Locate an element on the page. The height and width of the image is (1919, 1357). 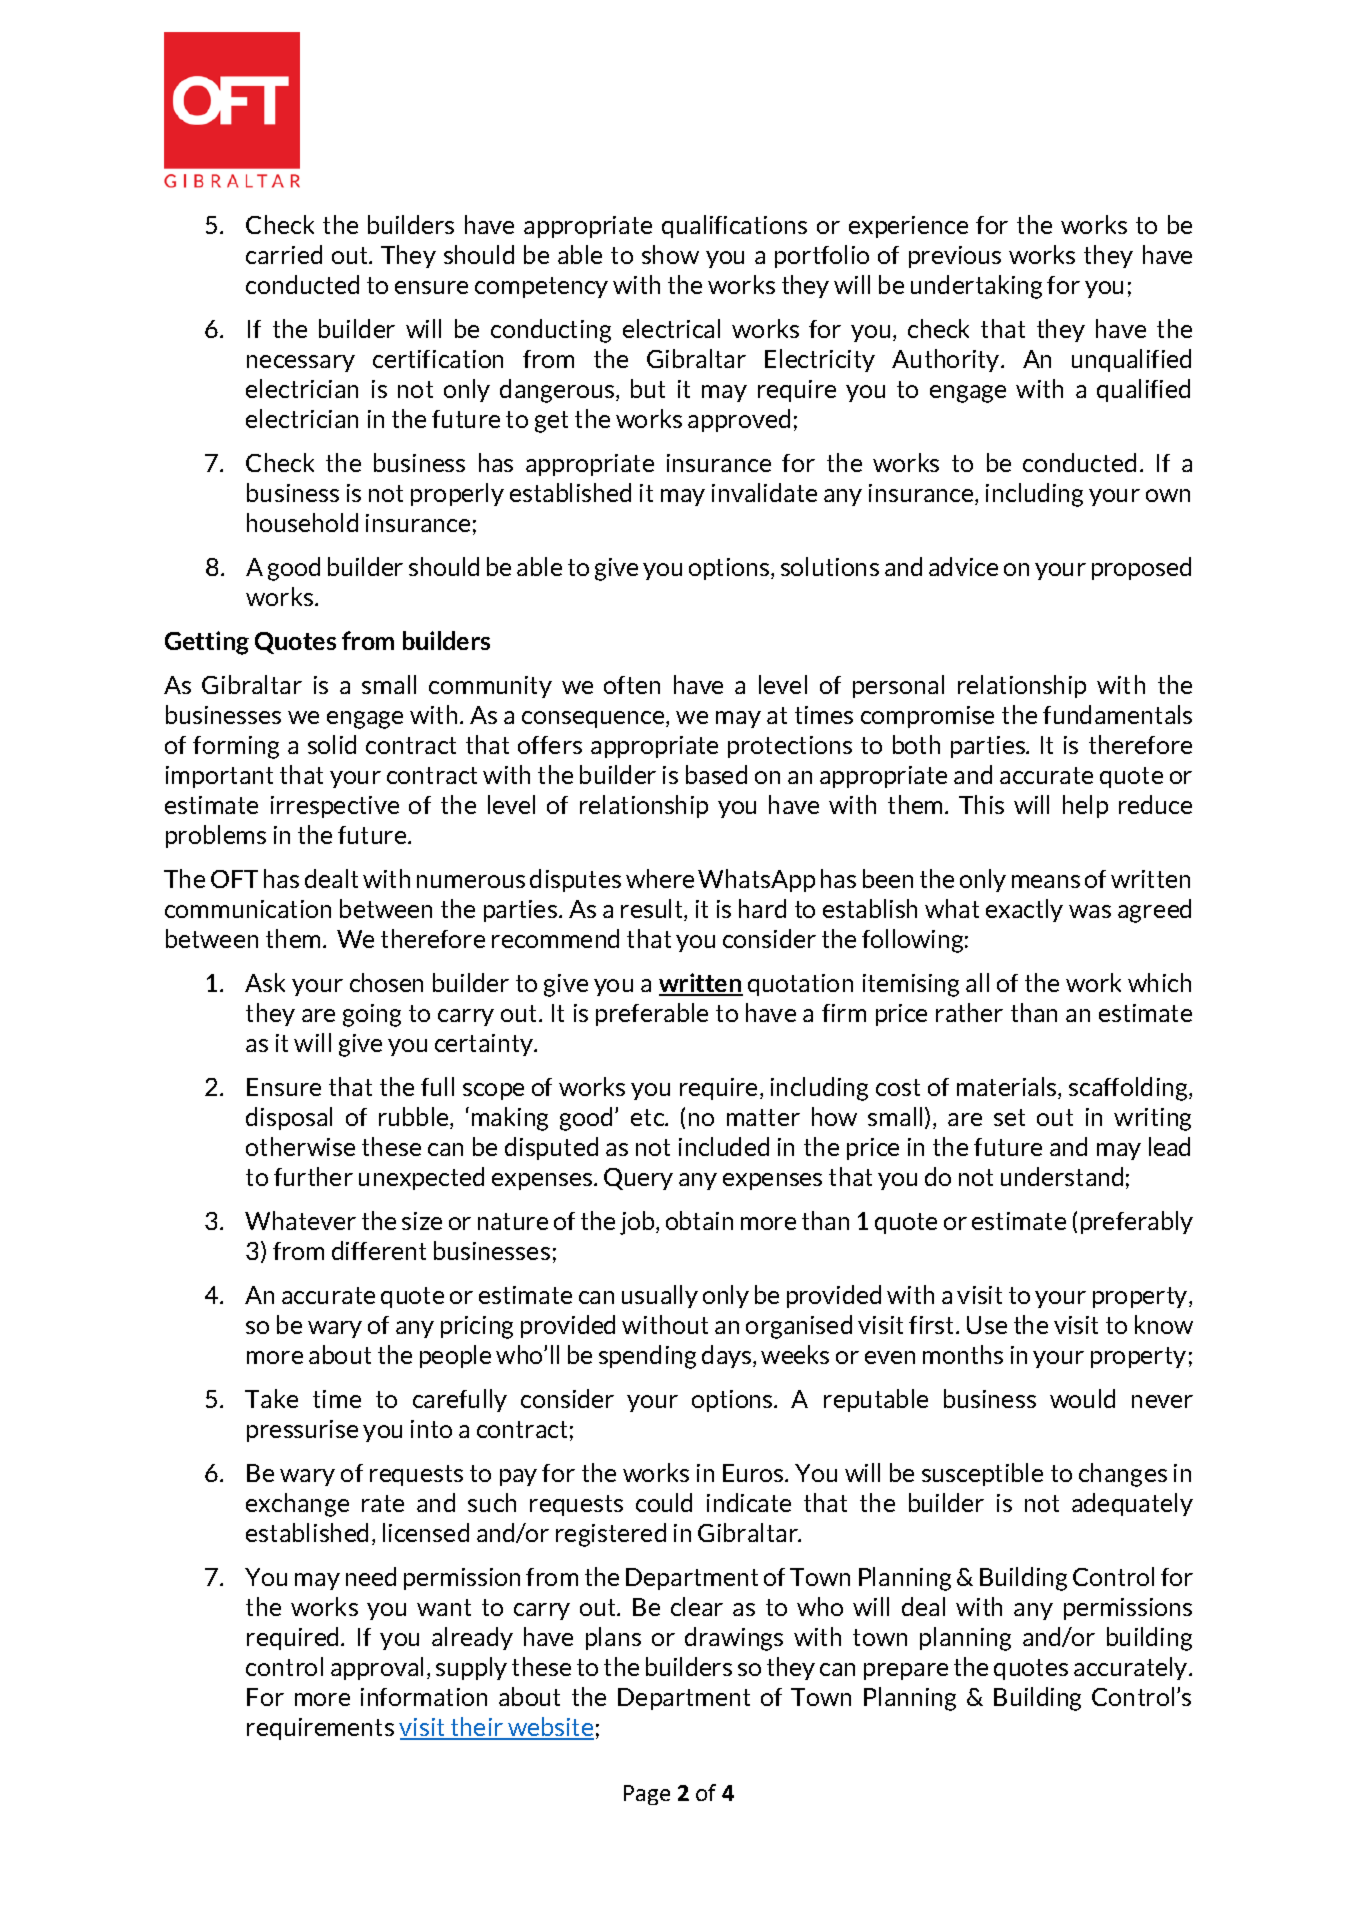
solid is located at coordinates (332, 744).
